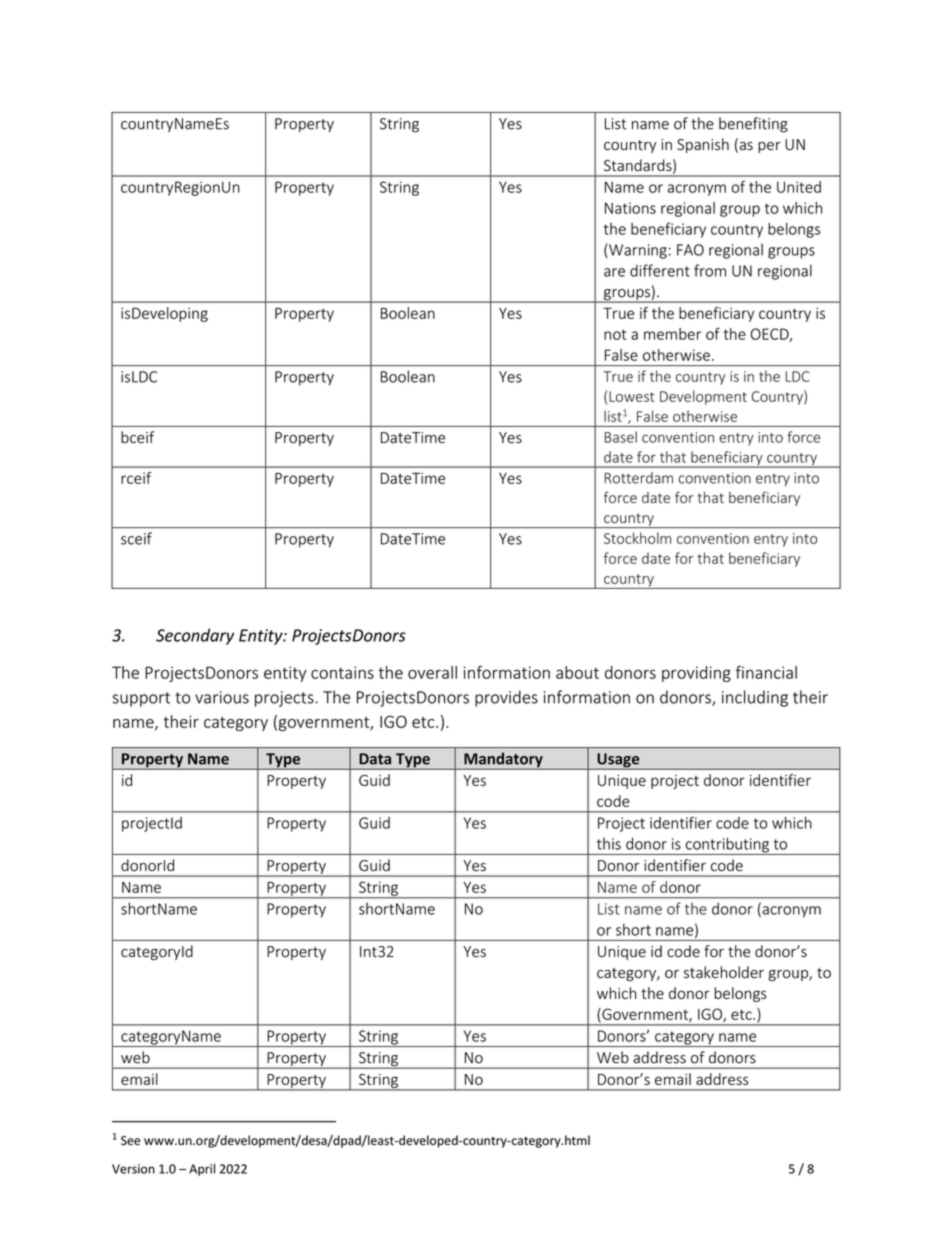 This page has width=952, height=1233. Describe the element at coordinates (195, 636) in the page. I see `Secondary` at that location.
